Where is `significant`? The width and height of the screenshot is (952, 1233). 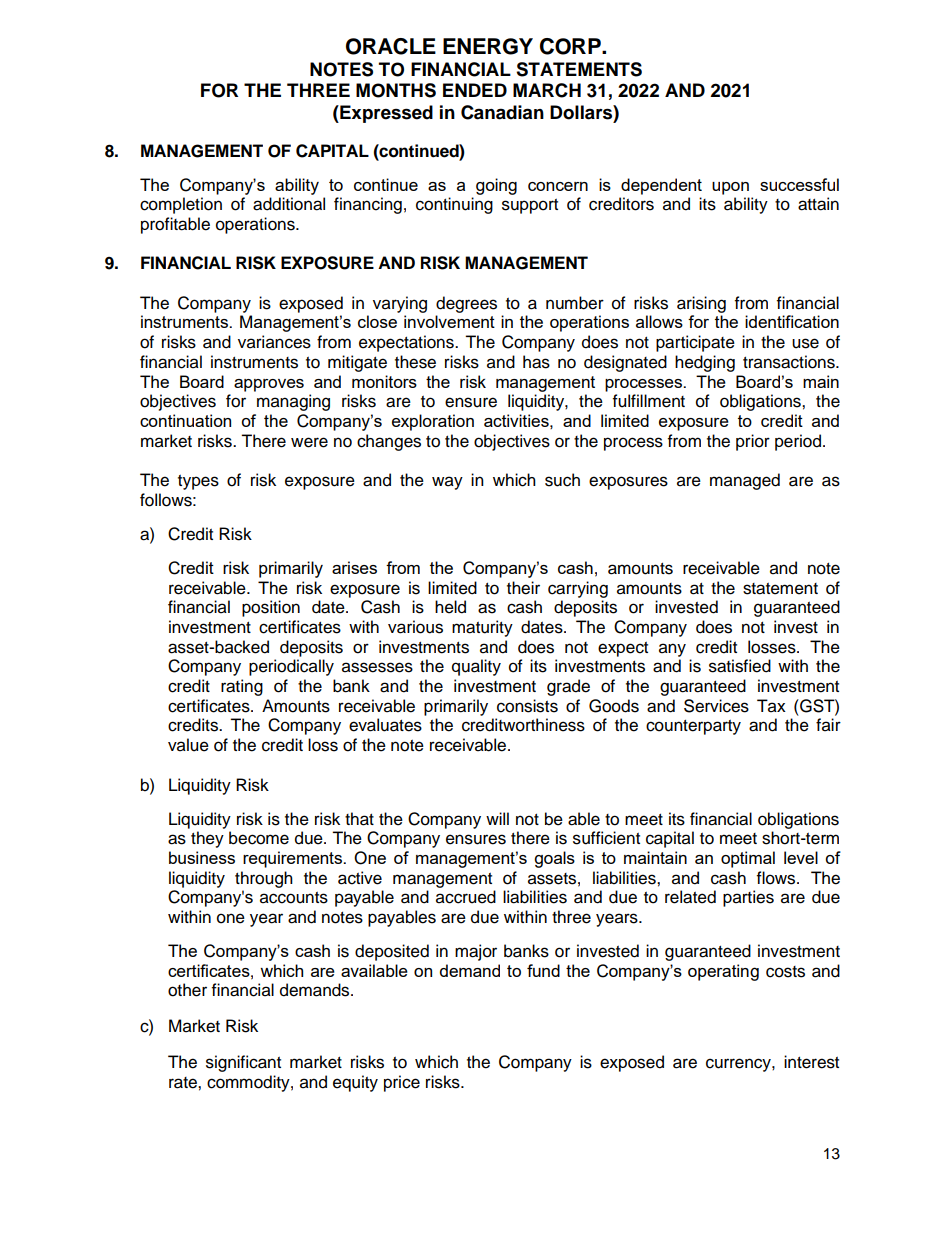
significant is located at coordinates (243, 1063).
